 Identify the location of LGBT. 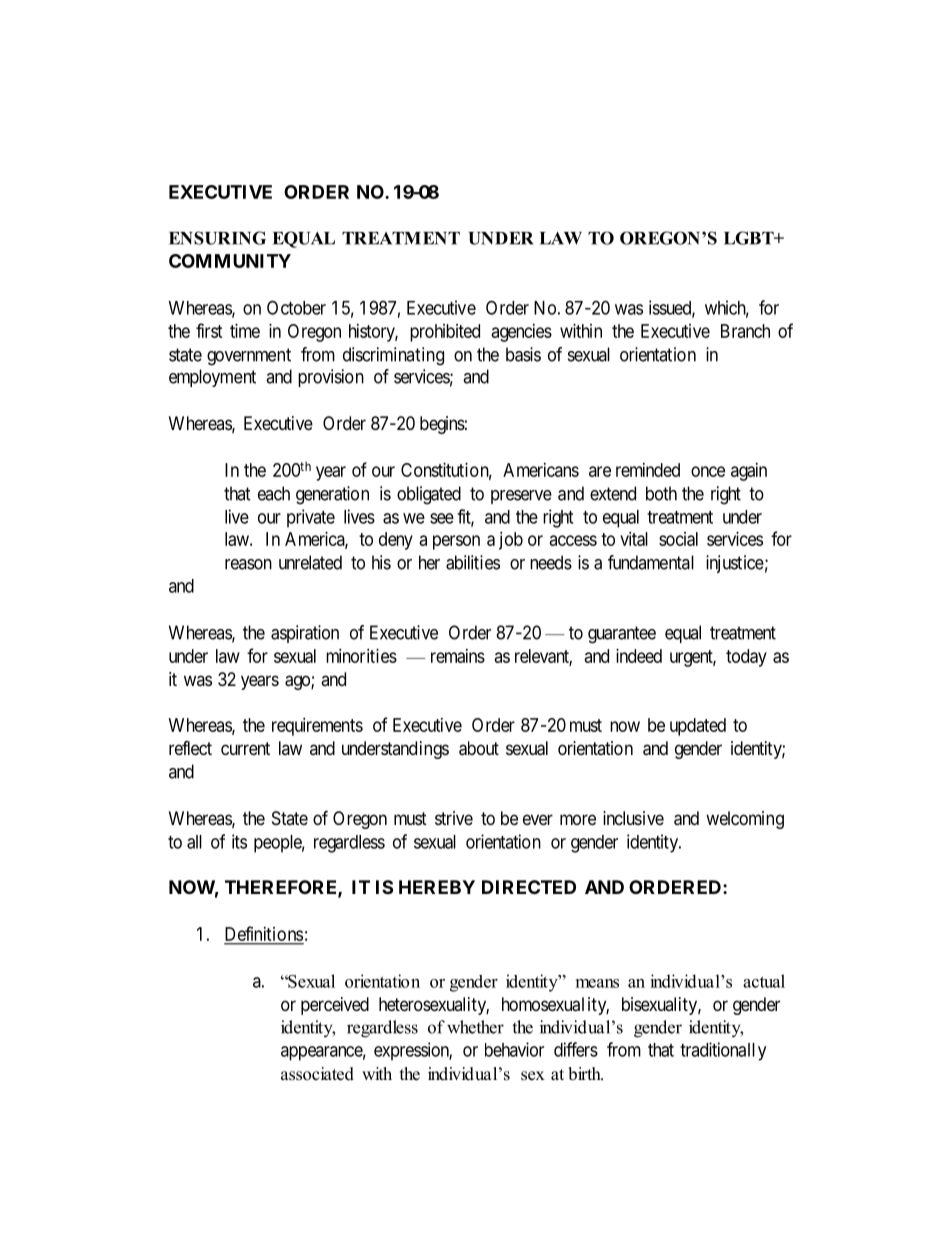
(750, 238).
